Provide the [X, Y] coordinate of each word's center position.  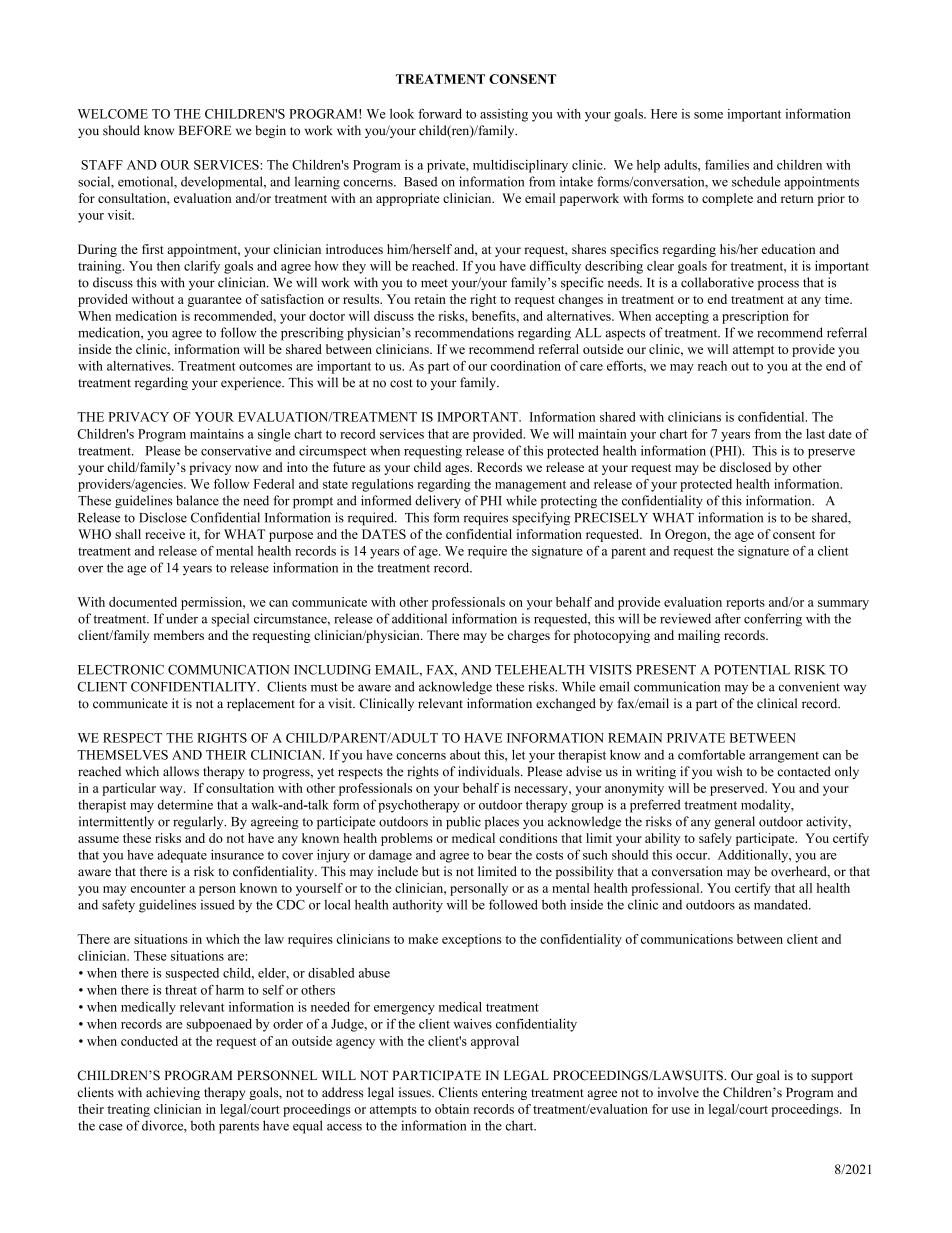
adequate [182, 856]
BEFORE [205, 130]
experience [252, 383]
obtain [452, 1109]
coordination [526, 366]
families [727, 164]
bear [500, 855]
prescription [755, 317]
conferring [773, 620]
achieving [173, 1093]
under [182, 618]
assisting [504, 115]
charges [529, 636]
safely [715, 839]
